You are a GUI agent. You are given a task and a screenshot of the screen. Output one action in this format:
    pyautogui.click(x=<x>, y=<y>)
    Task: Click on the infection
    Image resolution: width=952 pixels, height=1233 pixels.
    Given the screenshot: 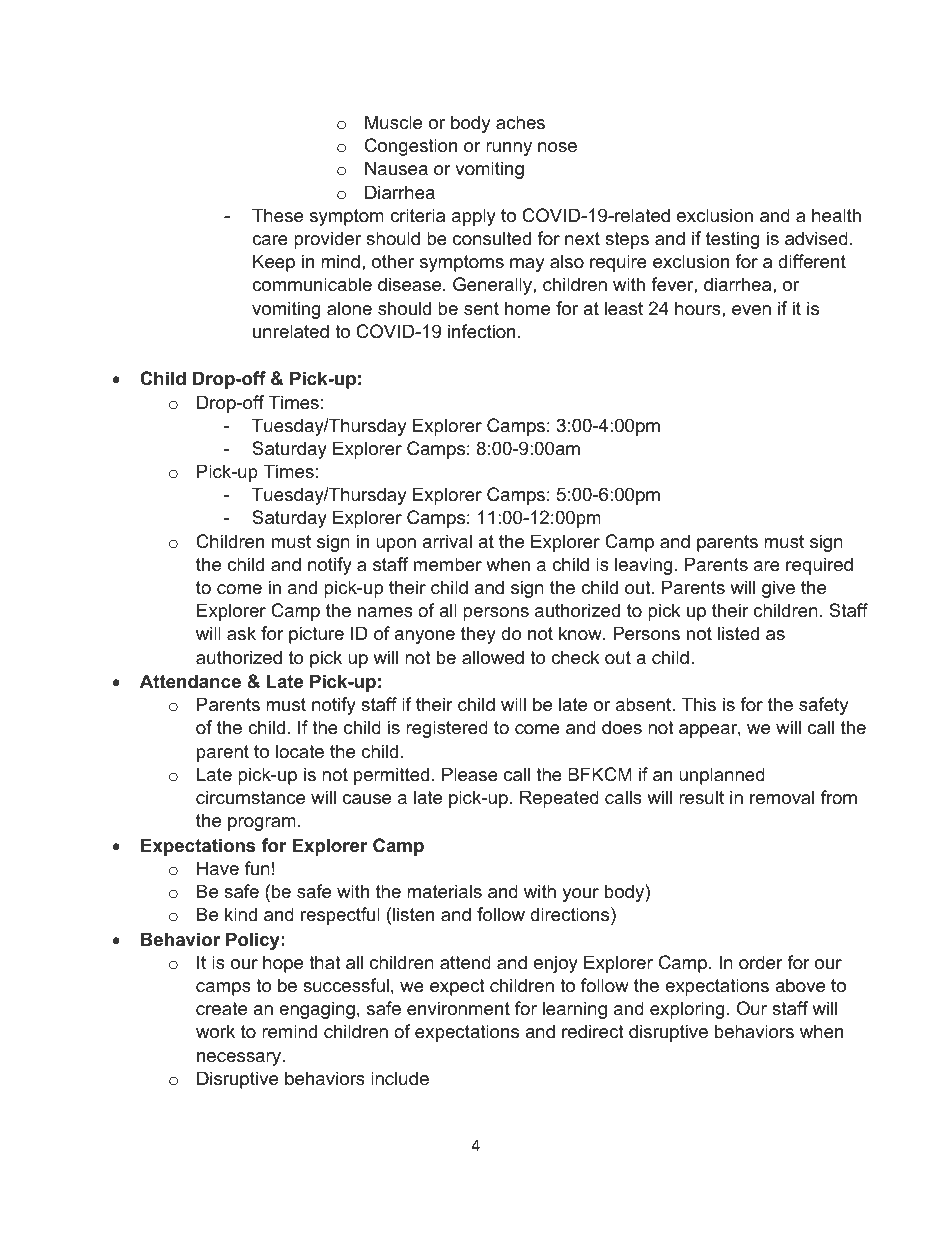 What is the action you would take?
    pyautogui.click(x=481, y=331)
